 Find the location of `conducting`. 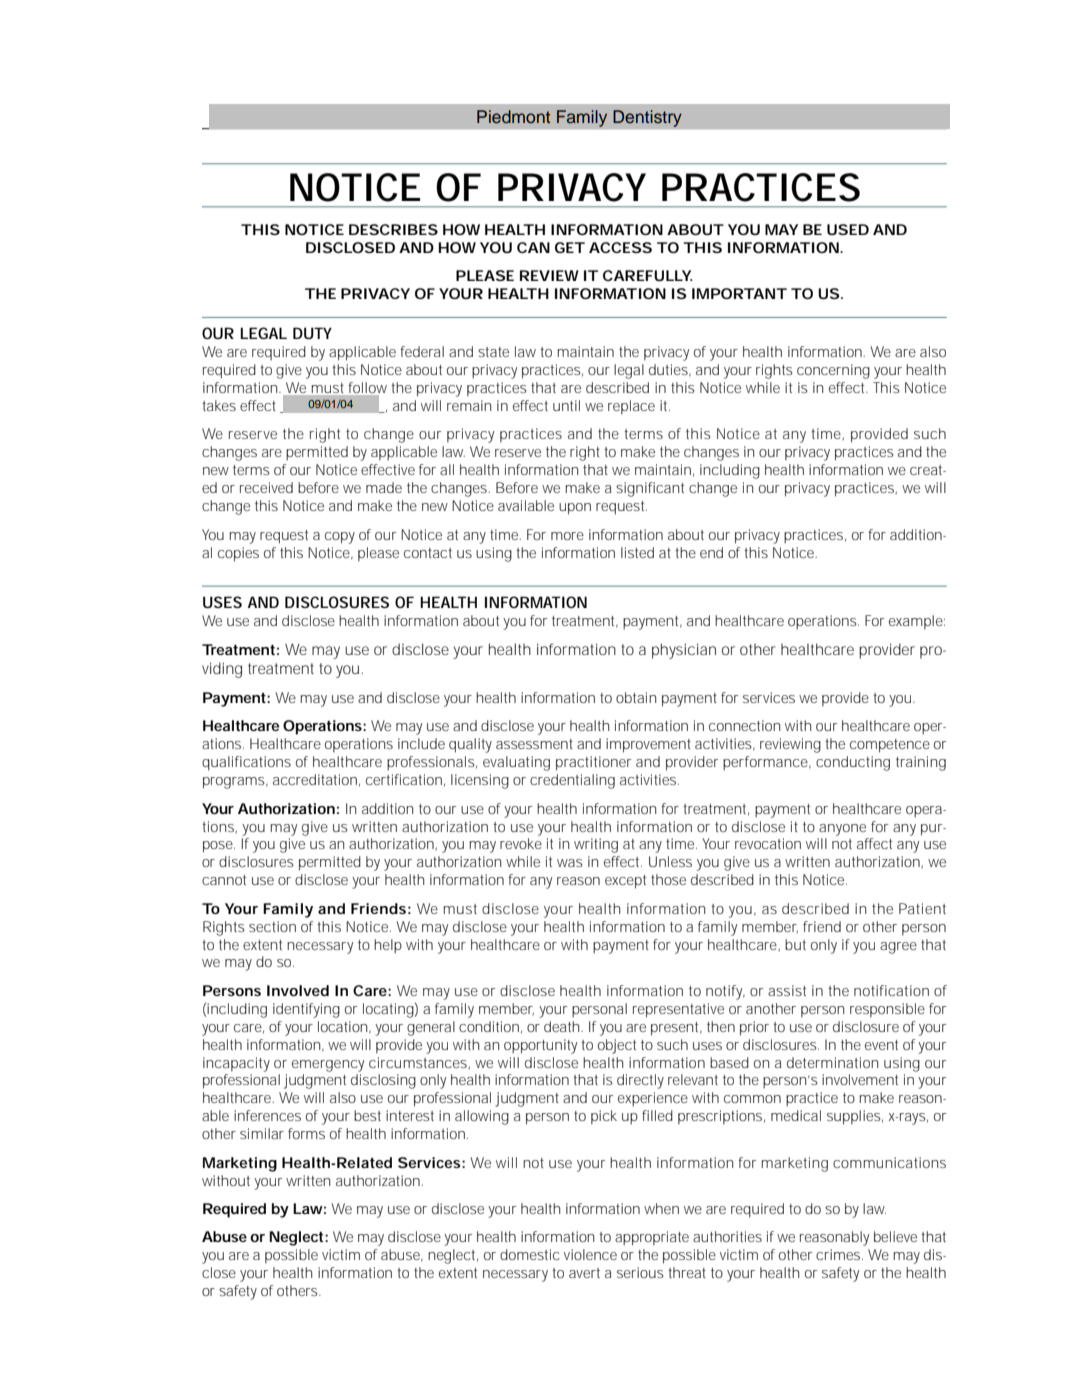

conducting is located at coordinates (853, 763).
